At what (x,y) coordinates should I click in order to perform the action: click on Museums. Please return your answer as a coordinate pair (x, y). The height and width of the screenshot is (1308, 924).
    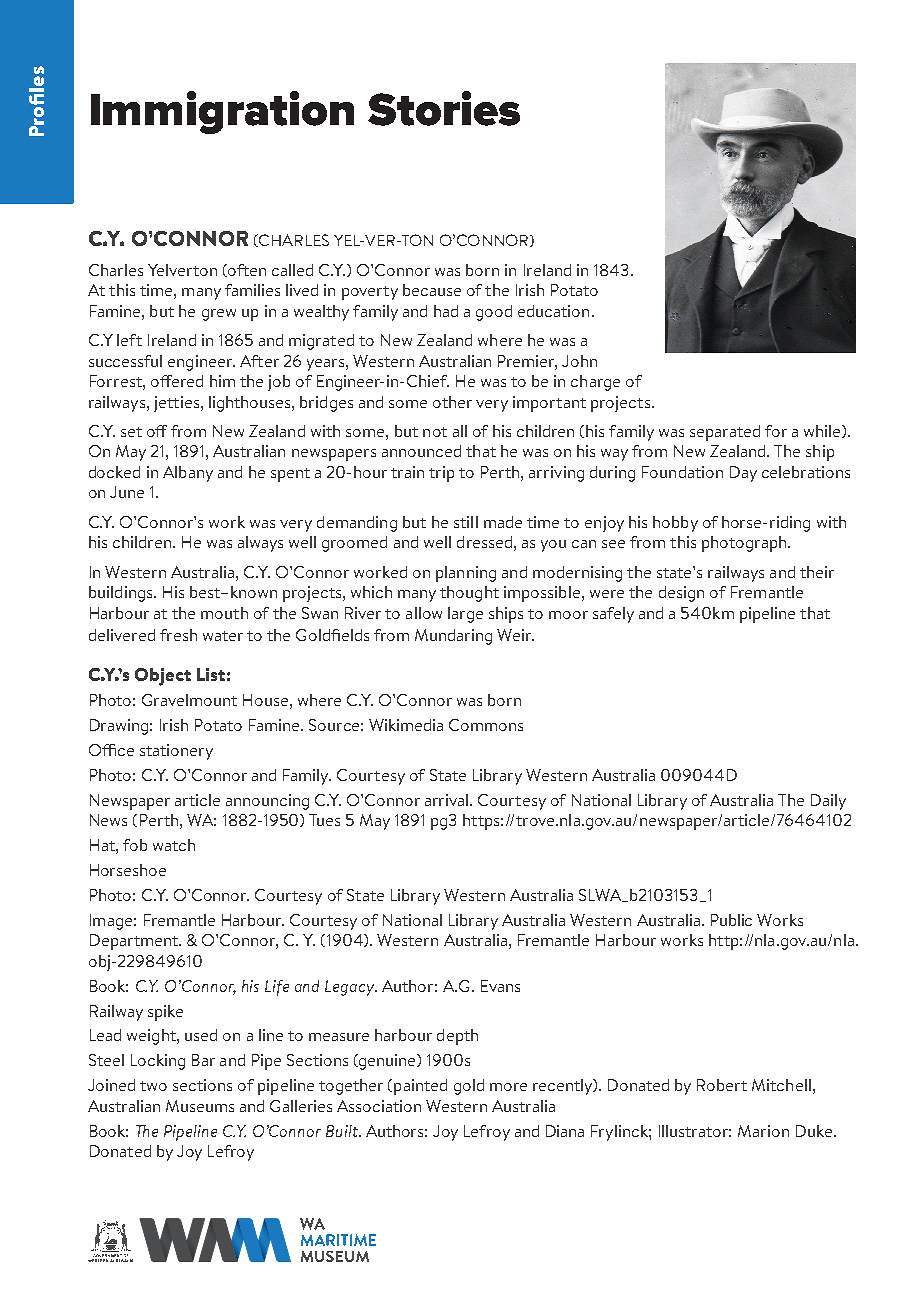
    Looking at the image, I should click on (200, 1106).
